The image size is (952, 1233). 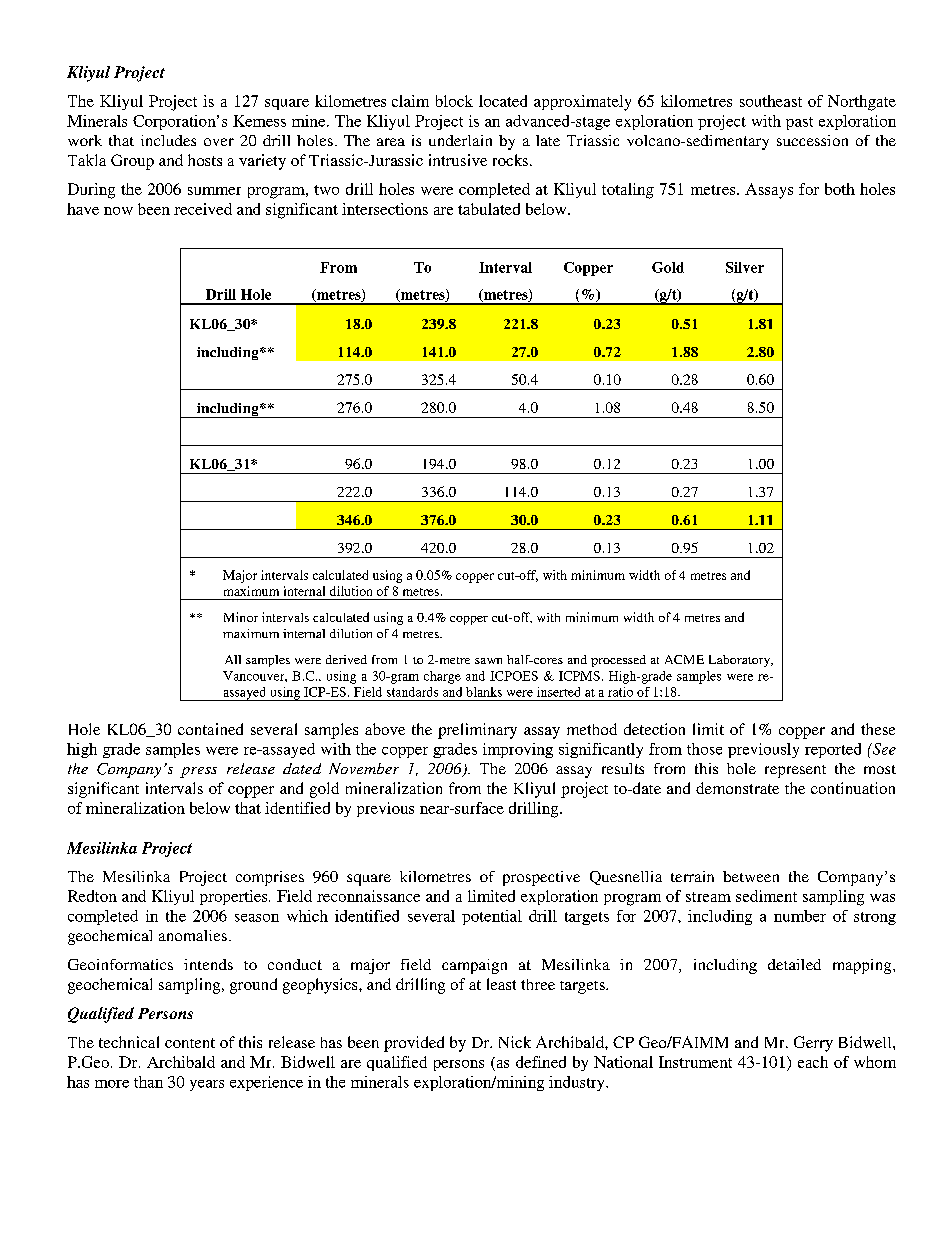 I want to click on content, so click(x=190, y=1043).
